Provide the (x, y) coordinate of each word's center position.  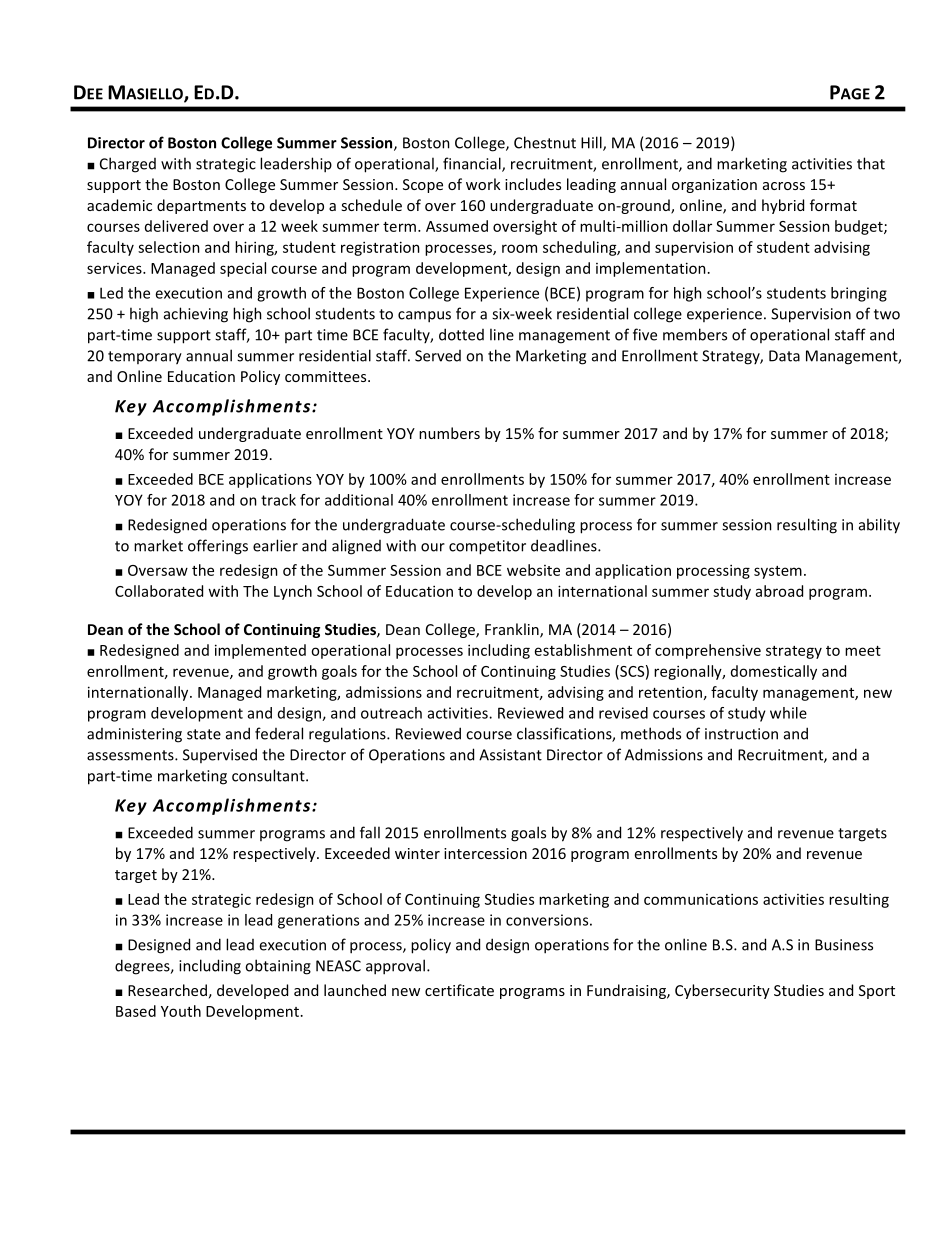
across (784, 186)
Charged (128, 165)
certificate (459, 990)
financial (473, 164)
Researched (167, 990)
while (788, 713)
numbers (449, 433)
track (278, 500)
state (204, 734)
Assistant (510, 755)
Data (784, 356)
